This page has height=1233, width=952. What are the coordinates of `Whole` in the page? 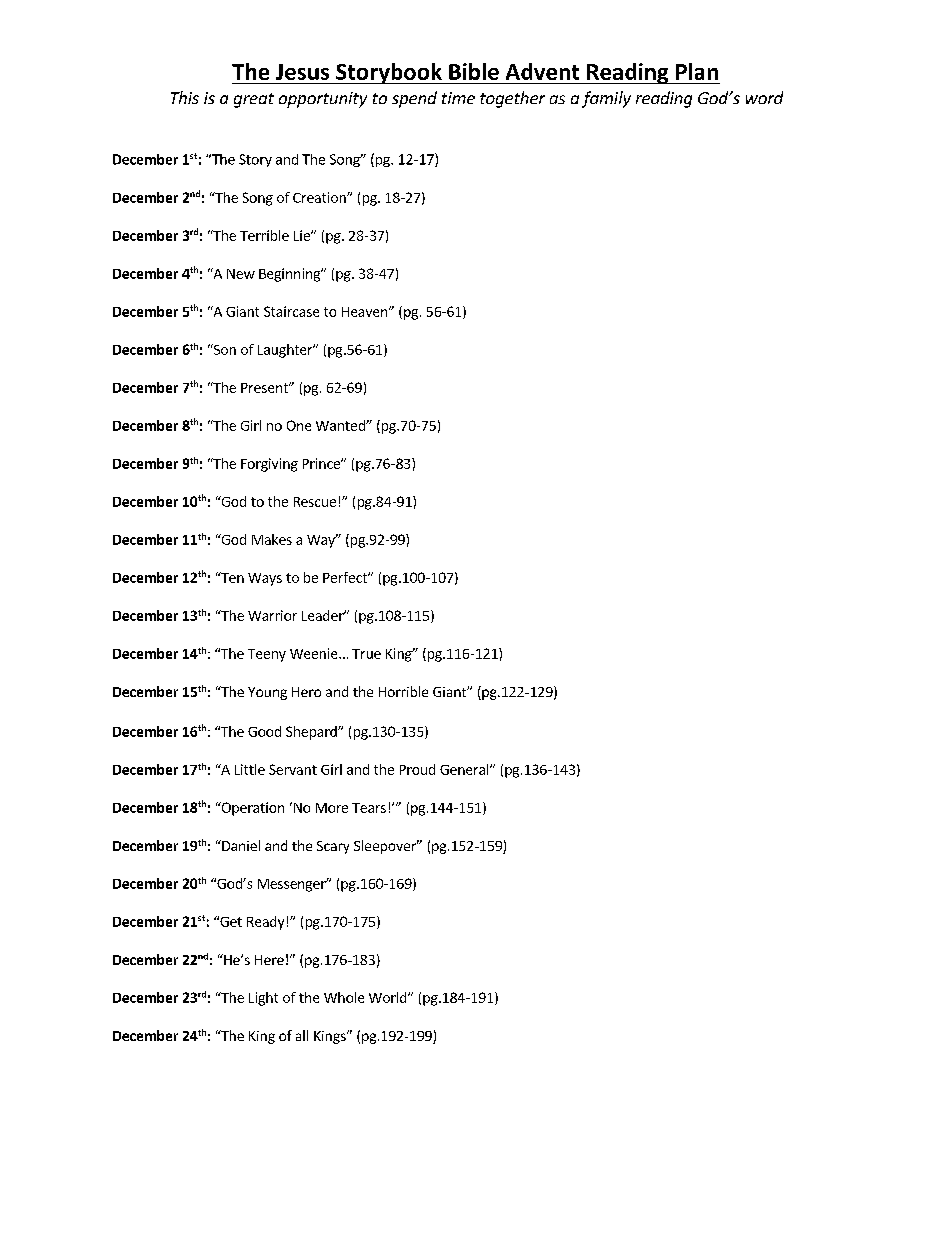 It's located at (344, 997).
